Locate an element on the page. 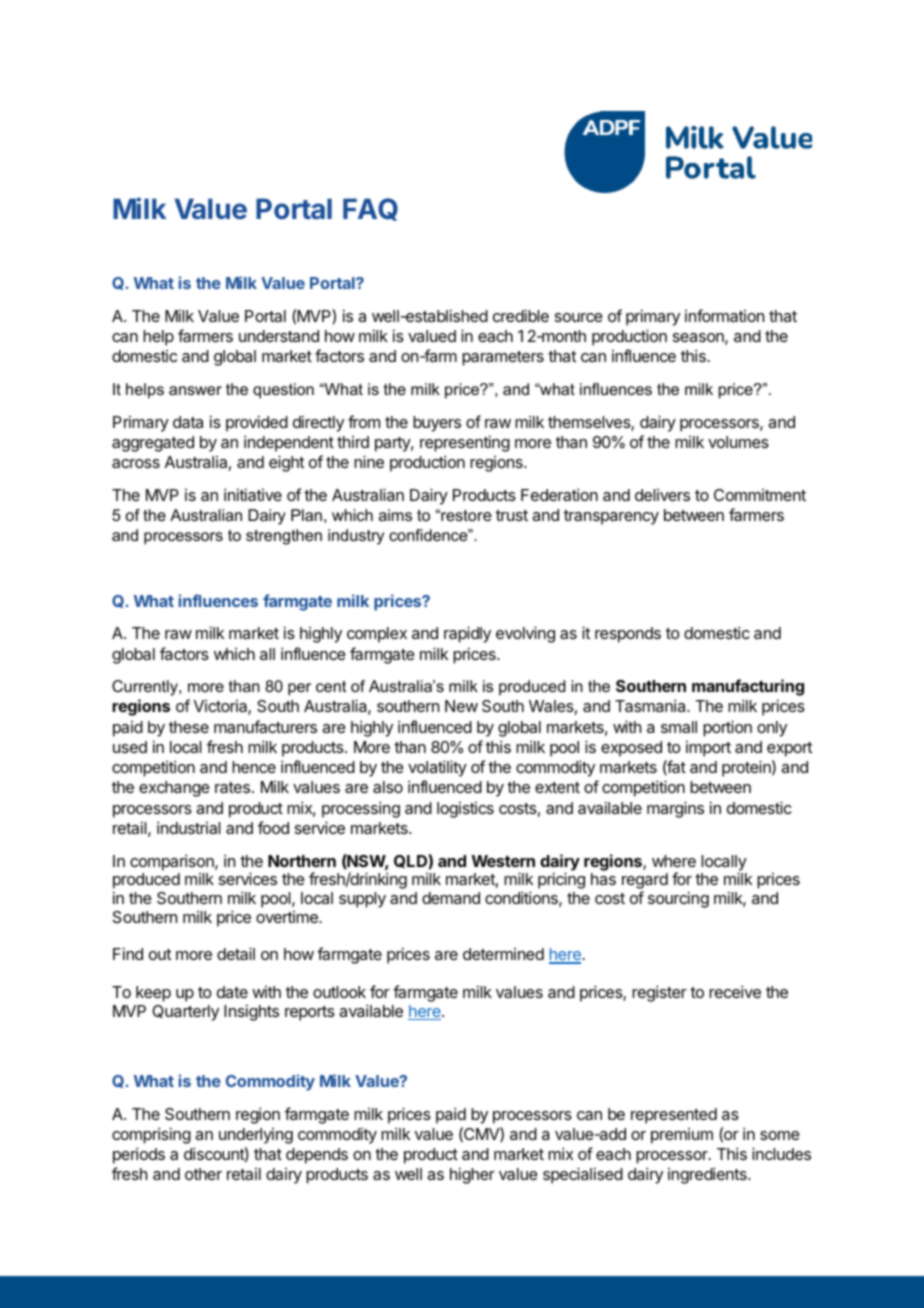 The width and height of the image is (924, 1308). logistics is located at coordinates (465, 810).
